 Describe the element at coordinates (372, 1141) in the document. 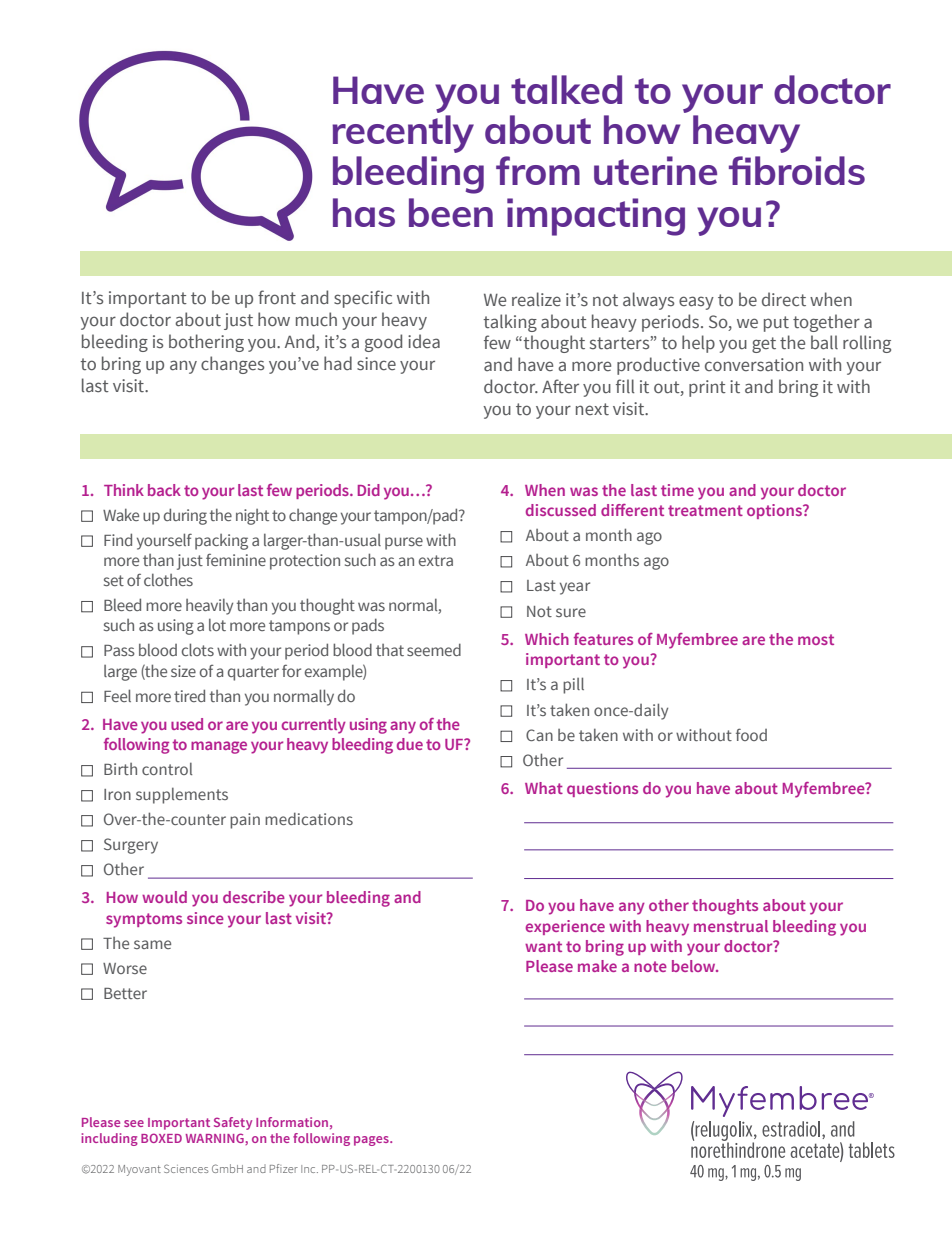

I see `pages` at that location.
